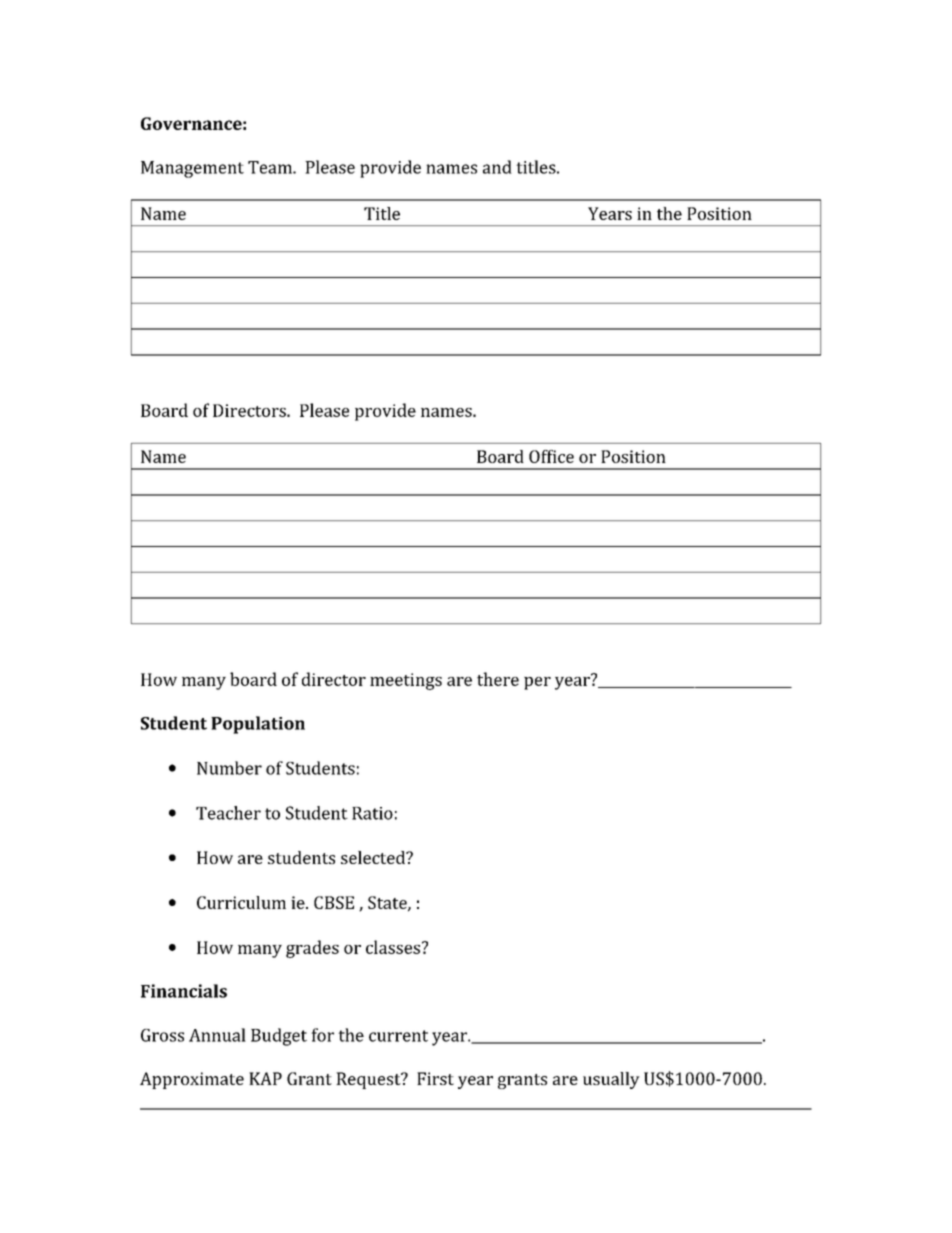  Describe the element at coordinates (551, 456) in the screenshot. I see `Office` at that location.
